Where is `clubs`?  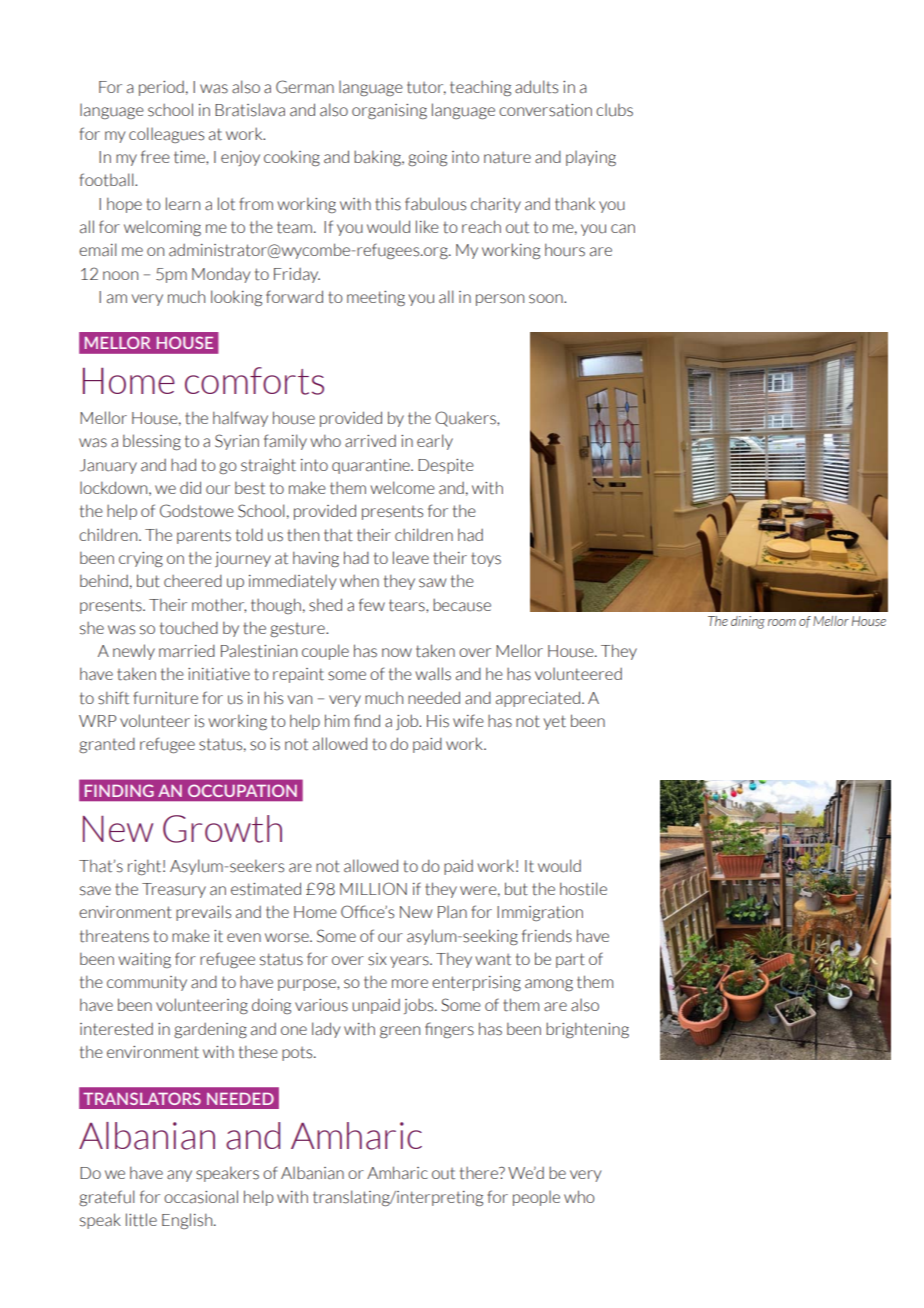 clubs is located at coordinates (614, 110).
